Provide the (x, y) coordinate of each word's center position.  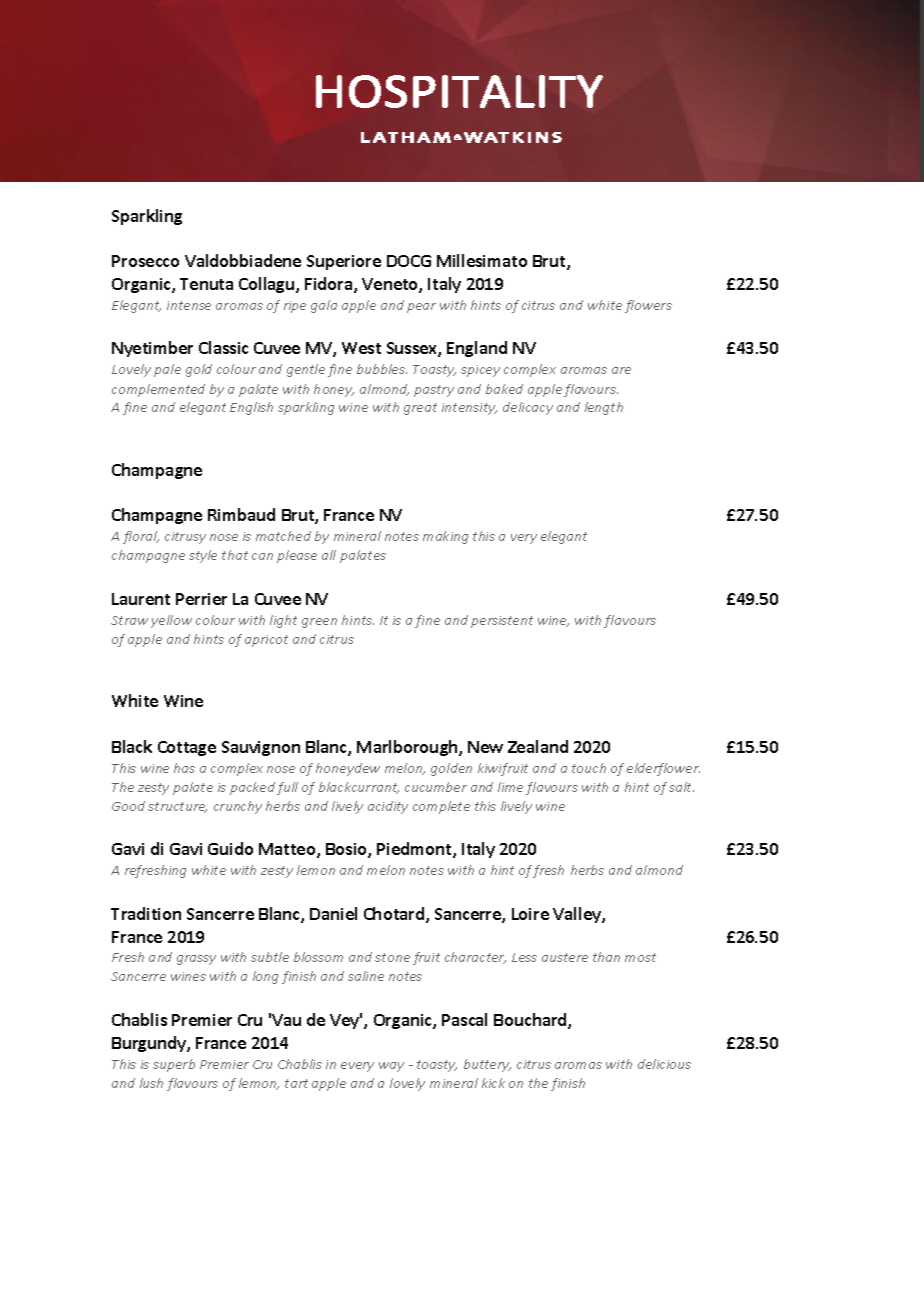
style (203, 556)
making (445, 537)
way (391, 1067)
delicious (664, 1064)
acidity (388, 807)
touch (589, 768)
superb (174, 1065)
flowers (648, 306)
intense (189, 305)
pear (421, 308)
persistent (502, 622)
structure (177, 807)
